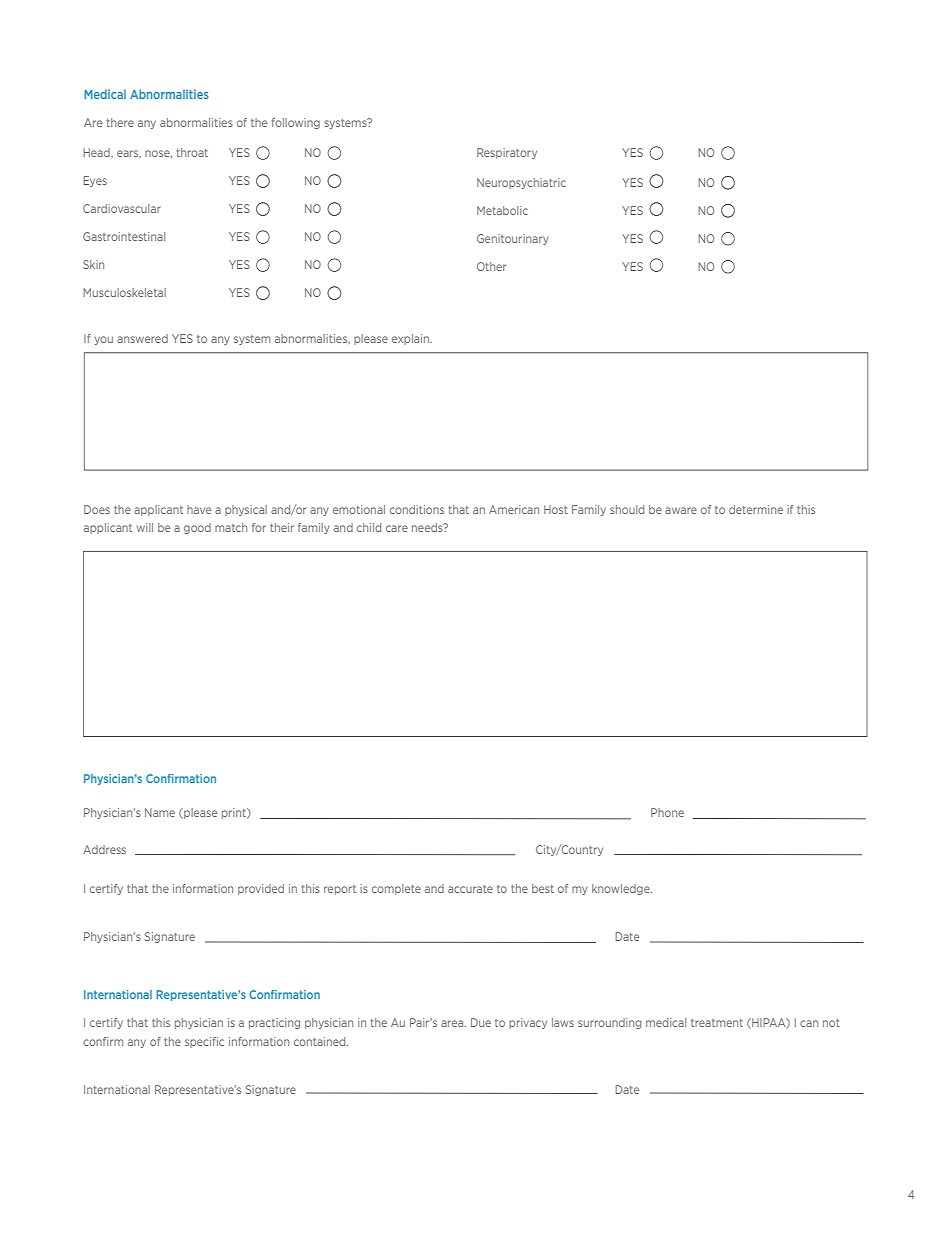 The image size is (952, 1233). What do you see at coordinates (204, 1042) in the page?
I see `specific` at bounding box center [204, 1042].
